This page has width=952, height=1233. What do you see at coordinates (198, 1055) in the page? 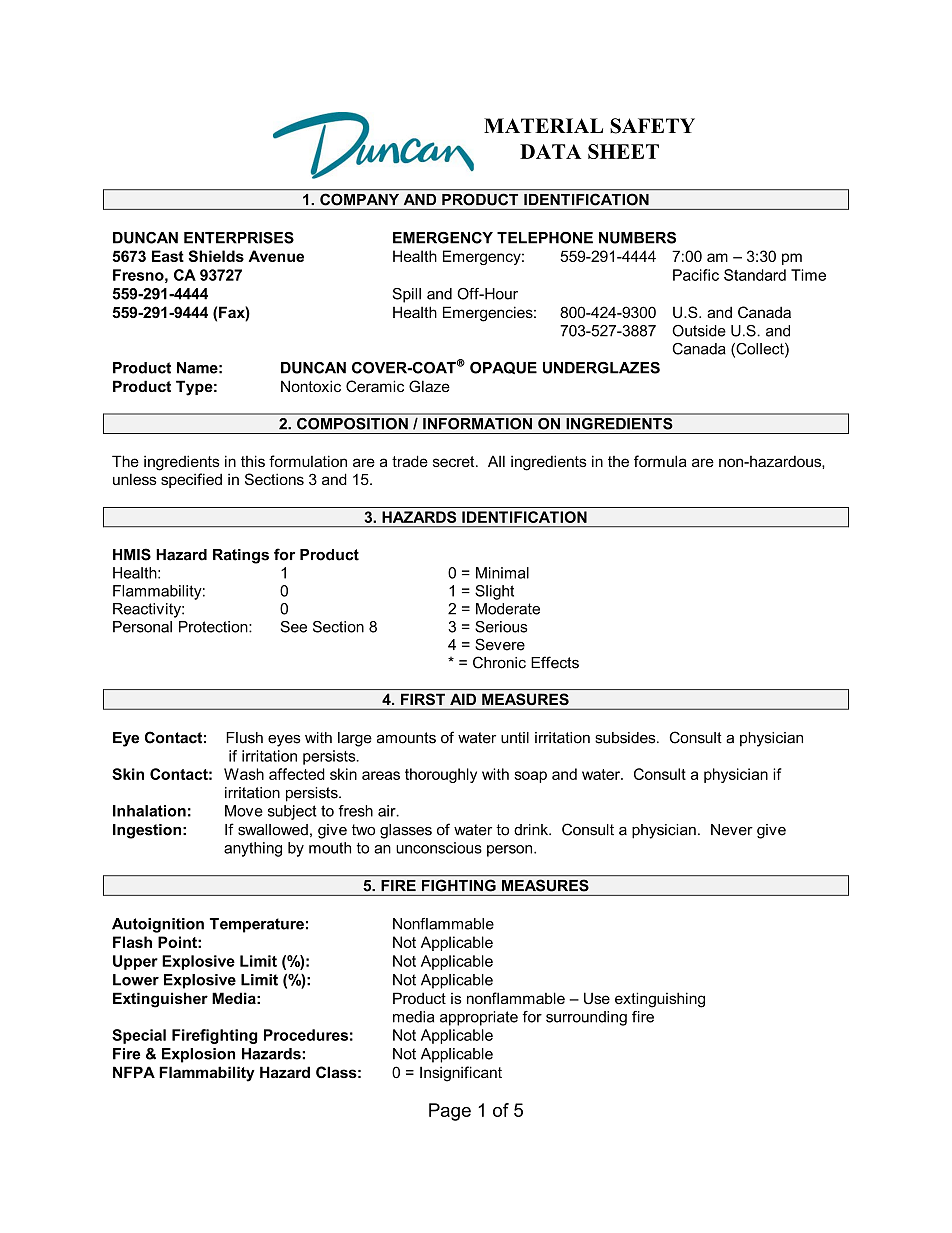
I see `Explosion` at bounding box center [198, 1055].
